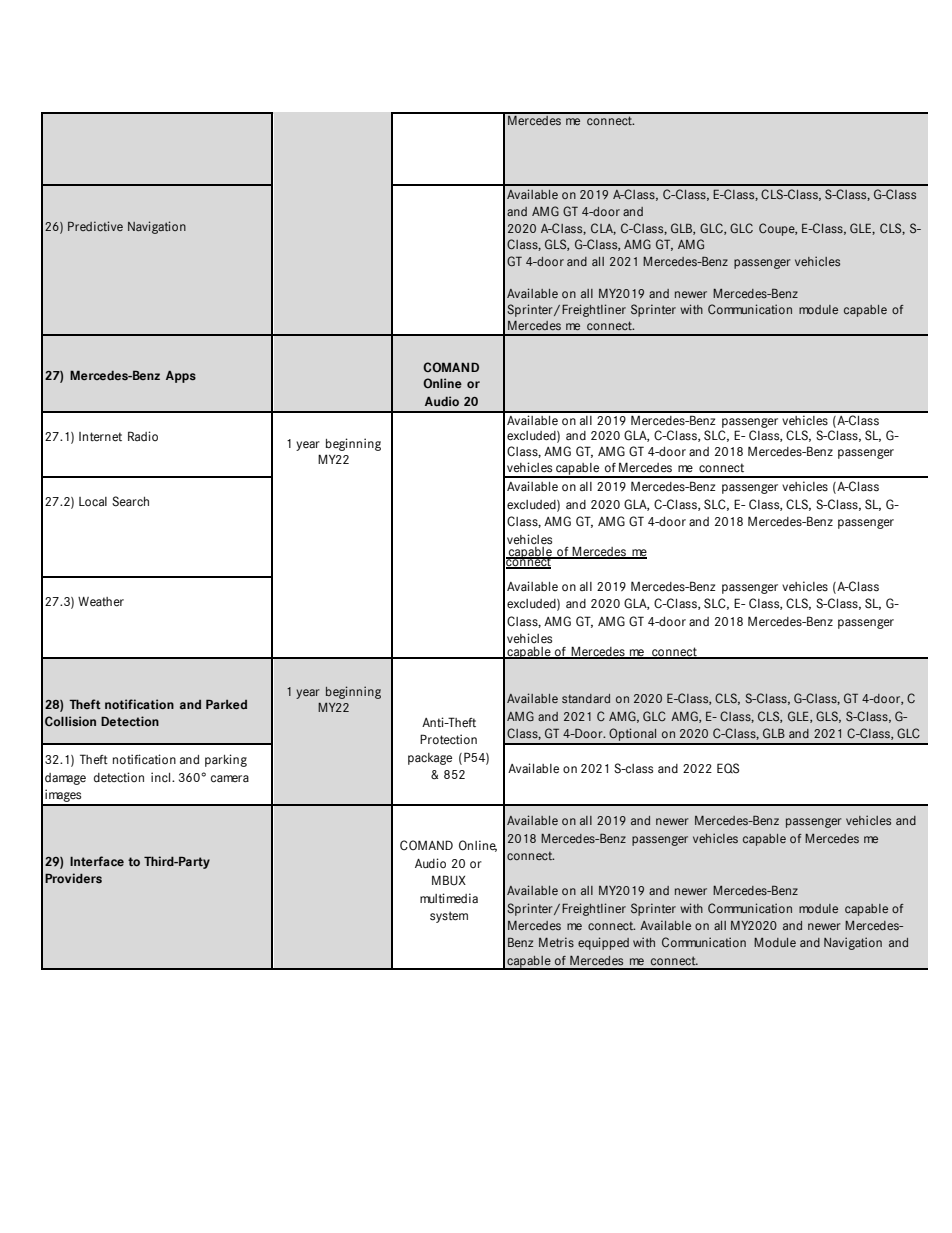  What do you see at coordinates (181, 377) in the screenshot?
I see `Apps` at bounding box center [181, 377].
